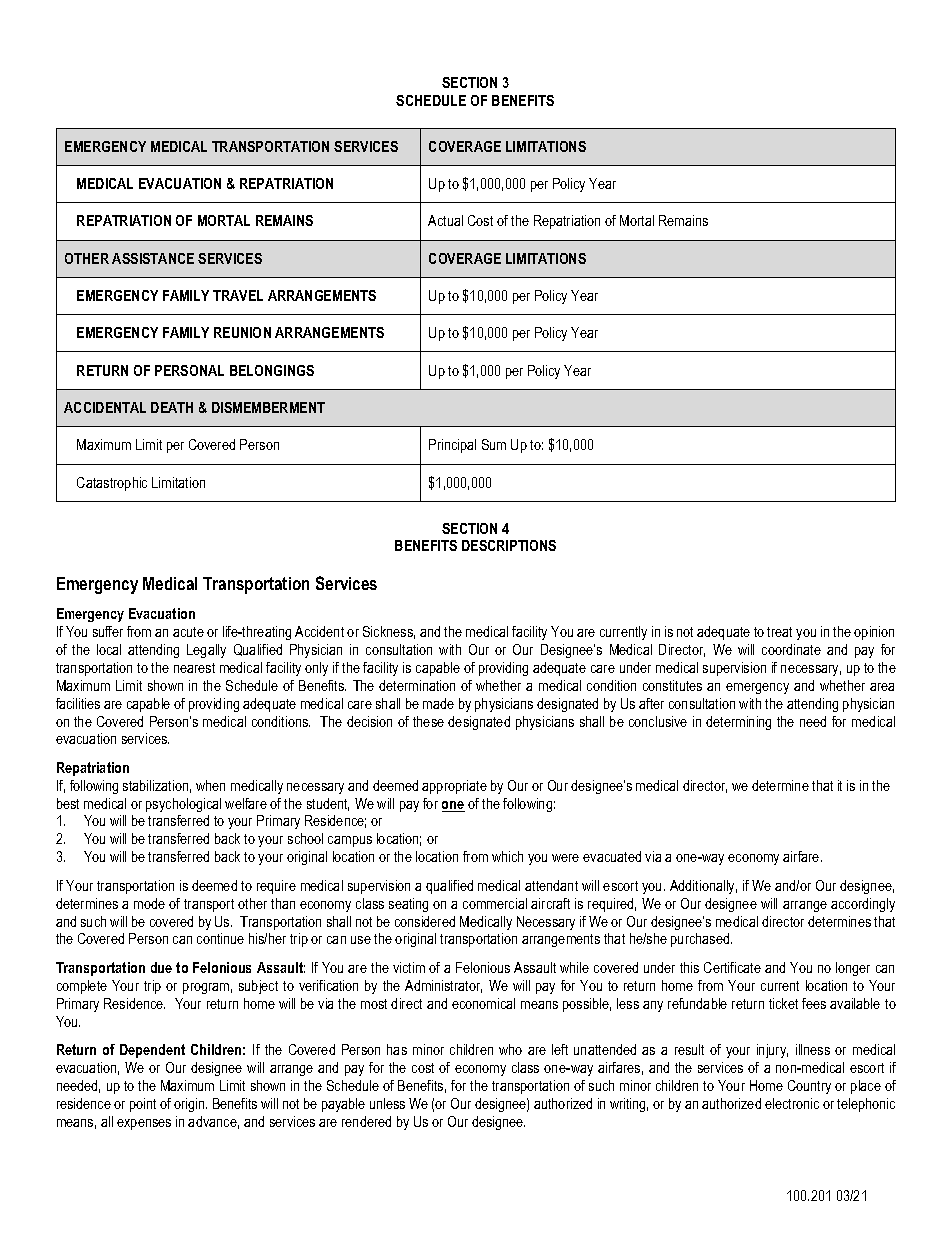 This screenshot has height=1233, width=952. I want to click on psychological, so click(183, 805).
